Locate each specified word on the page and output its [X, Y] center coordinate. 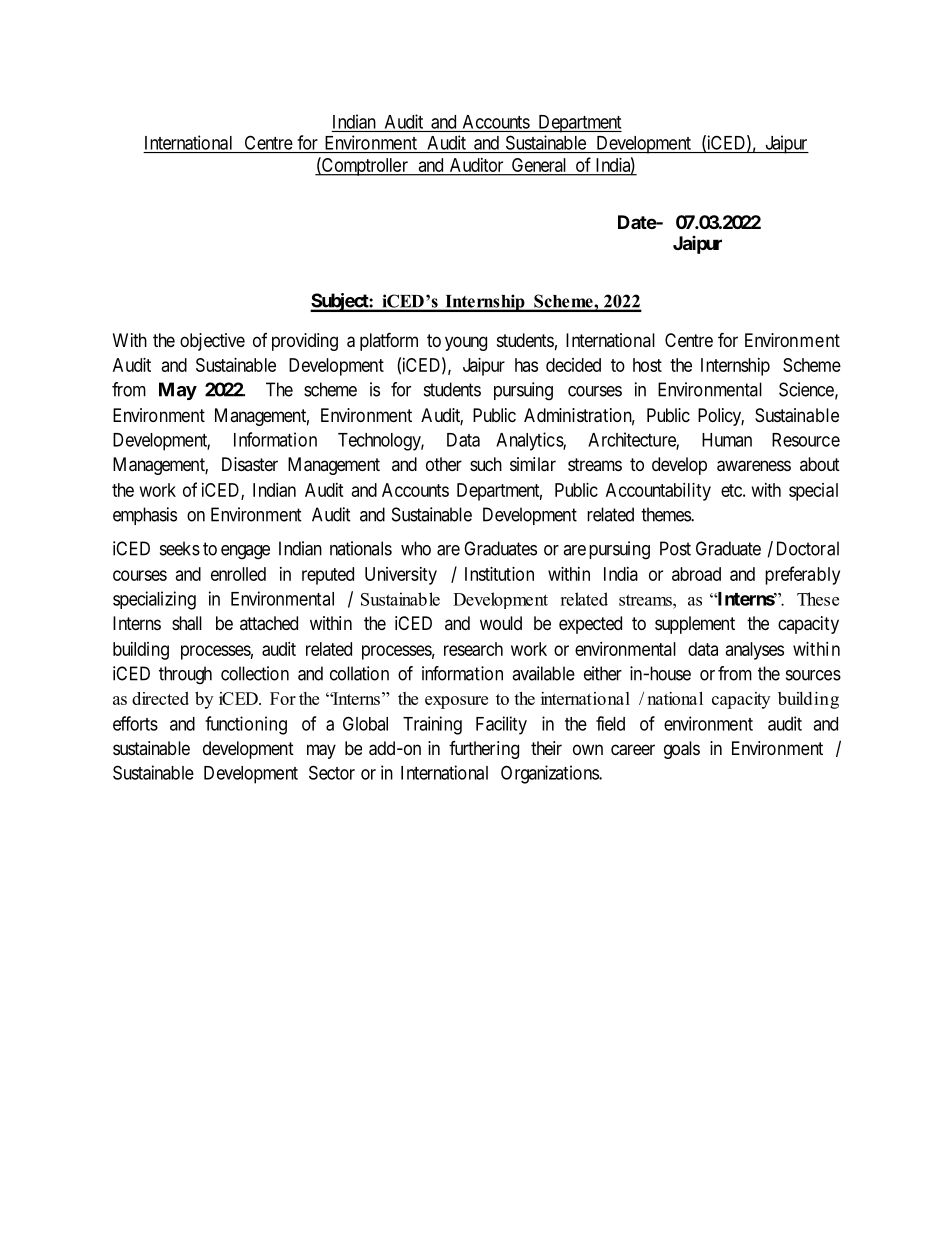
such [486, 464]
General [539, 166]
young [466, 343]
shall [187, 623]
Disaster [250, 464]
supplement [695, 625]
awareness [754, 466]
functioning [246, 725]
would [501, 623]
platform [389, 341]
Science [806, 389]
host [647, 365]
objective [212, 342]
